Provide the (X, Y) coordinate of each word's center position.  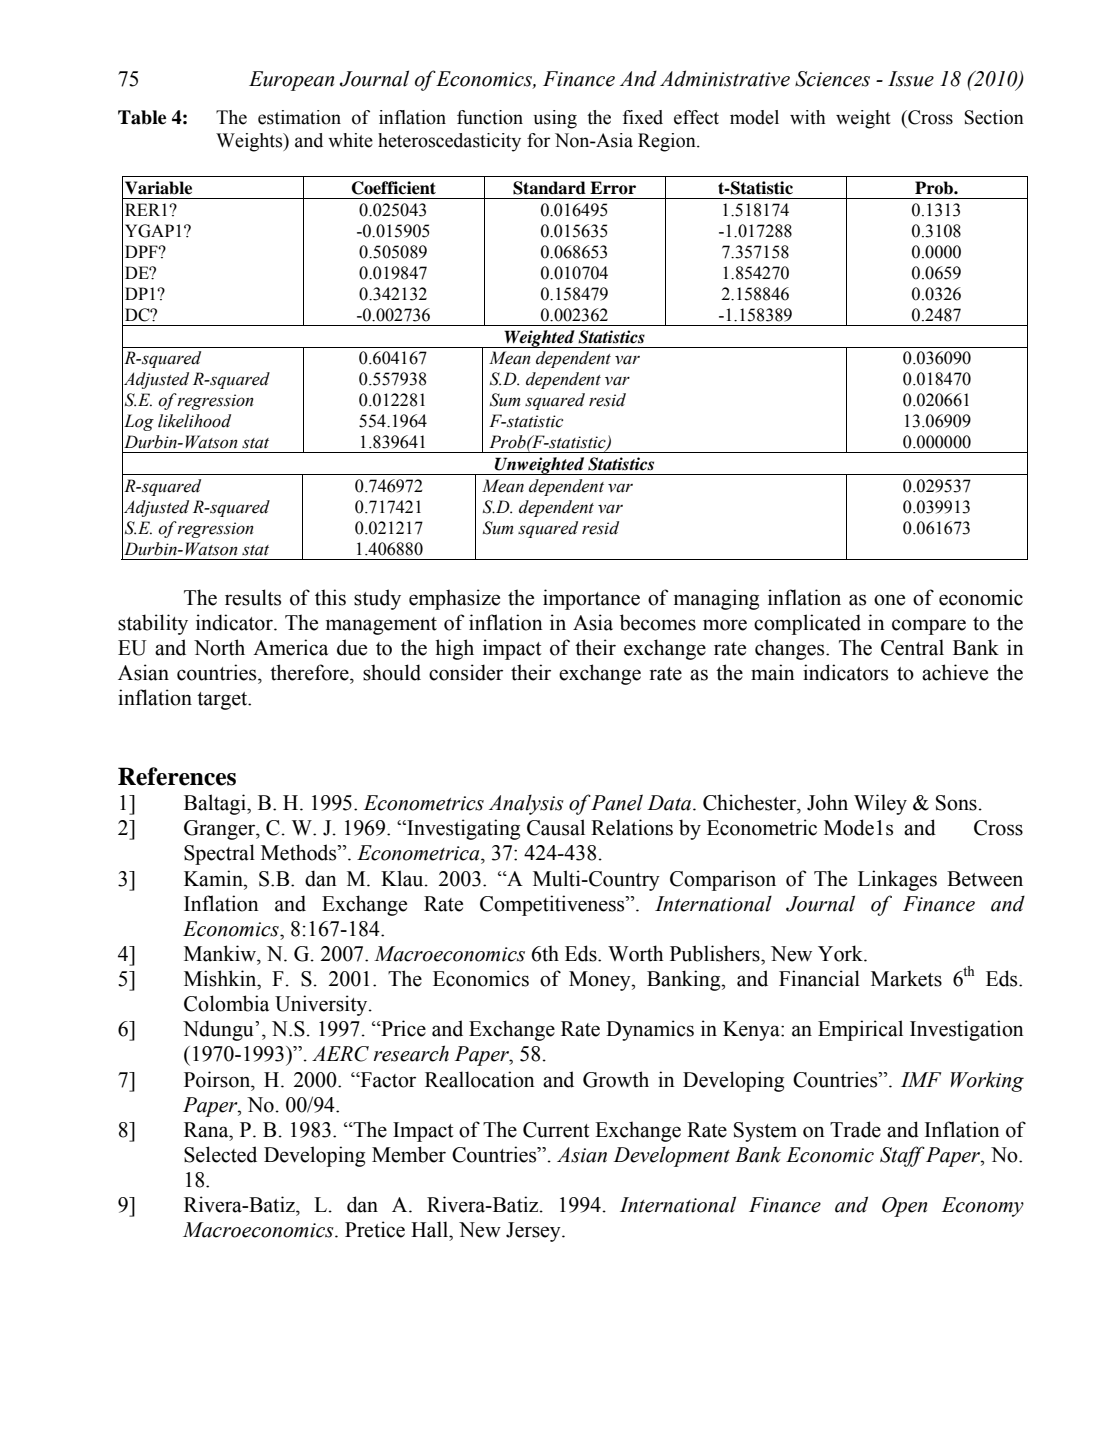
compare (929, 627)
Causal (556, 827)
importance (591, 599)
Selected (220, 1154)
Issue (911, 79)
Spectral (219, 854)
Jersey (534, 1232)
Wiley (880, 804)
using (555, 119)
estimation (299, 117)
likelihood (194, 421)
